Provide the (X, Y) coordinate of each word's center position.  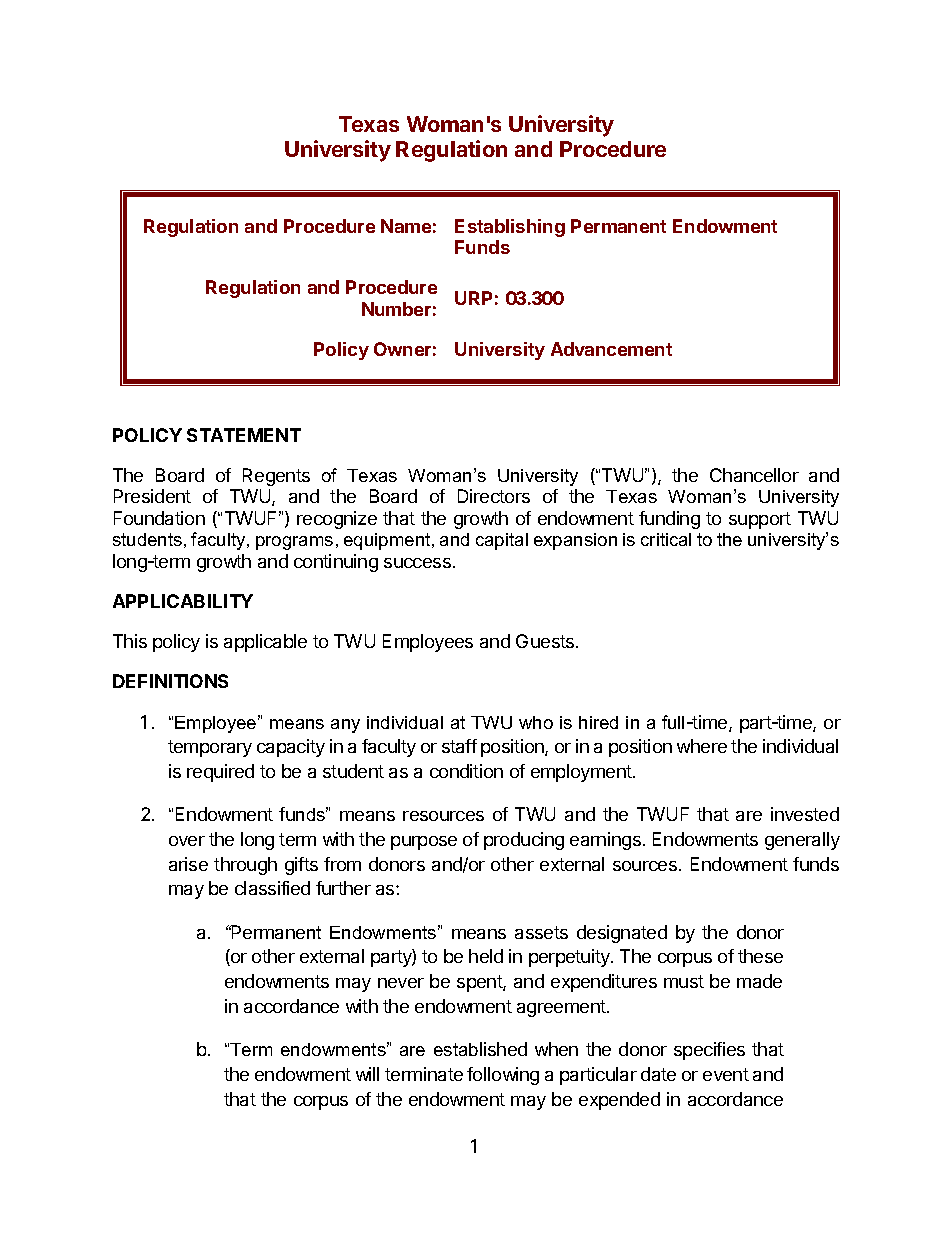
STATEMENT (244, 435)
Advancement (611, 349)
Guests (546, 641)
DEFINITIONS (170, 681)
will (367, 1074)
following (503, 1076)
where (702, 746)
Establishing (510, 228)
